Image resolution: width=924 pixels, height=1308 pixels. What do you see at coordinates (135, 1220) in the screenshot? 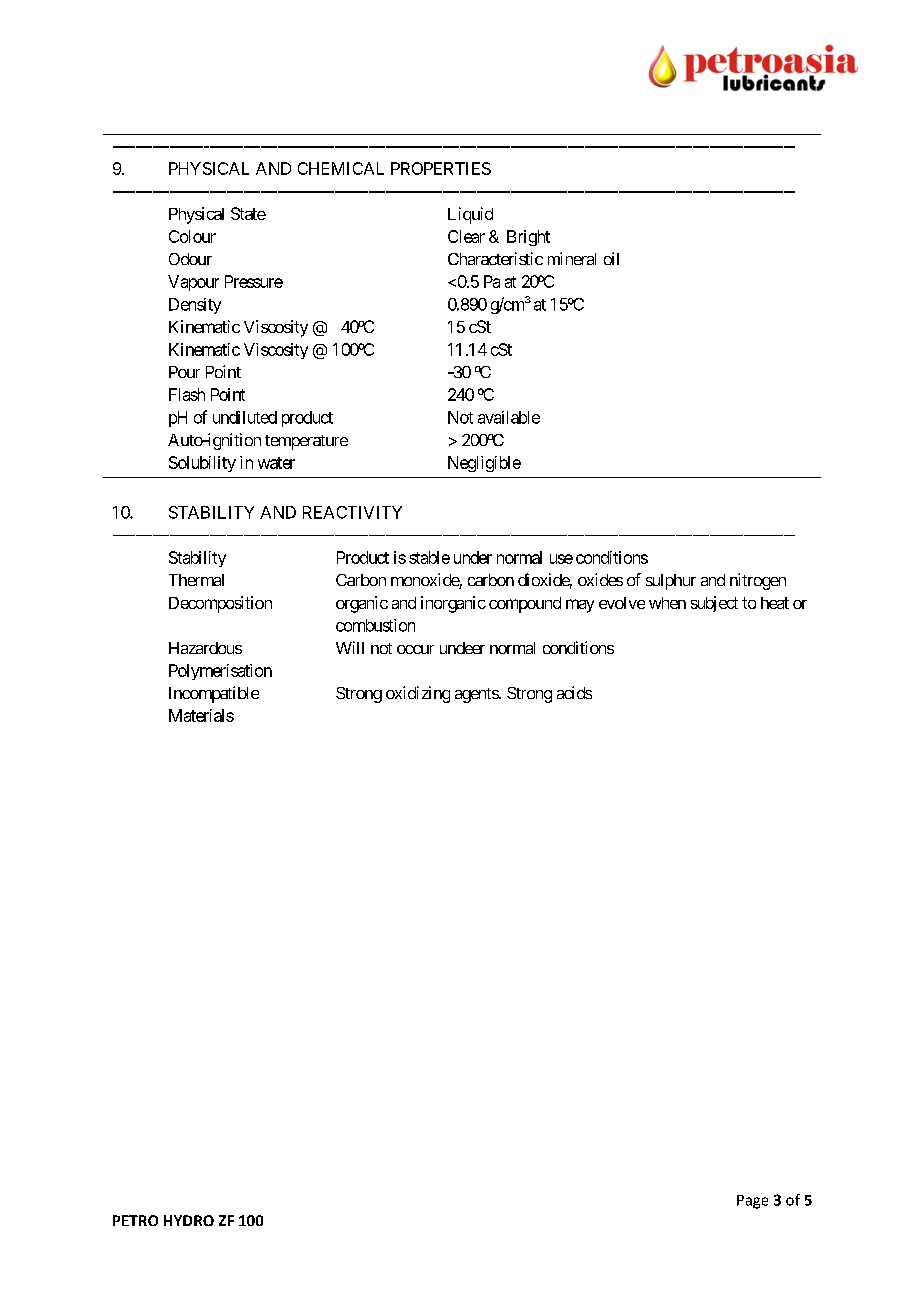
I see `PETRO` at bounding box center [135, 1220].
